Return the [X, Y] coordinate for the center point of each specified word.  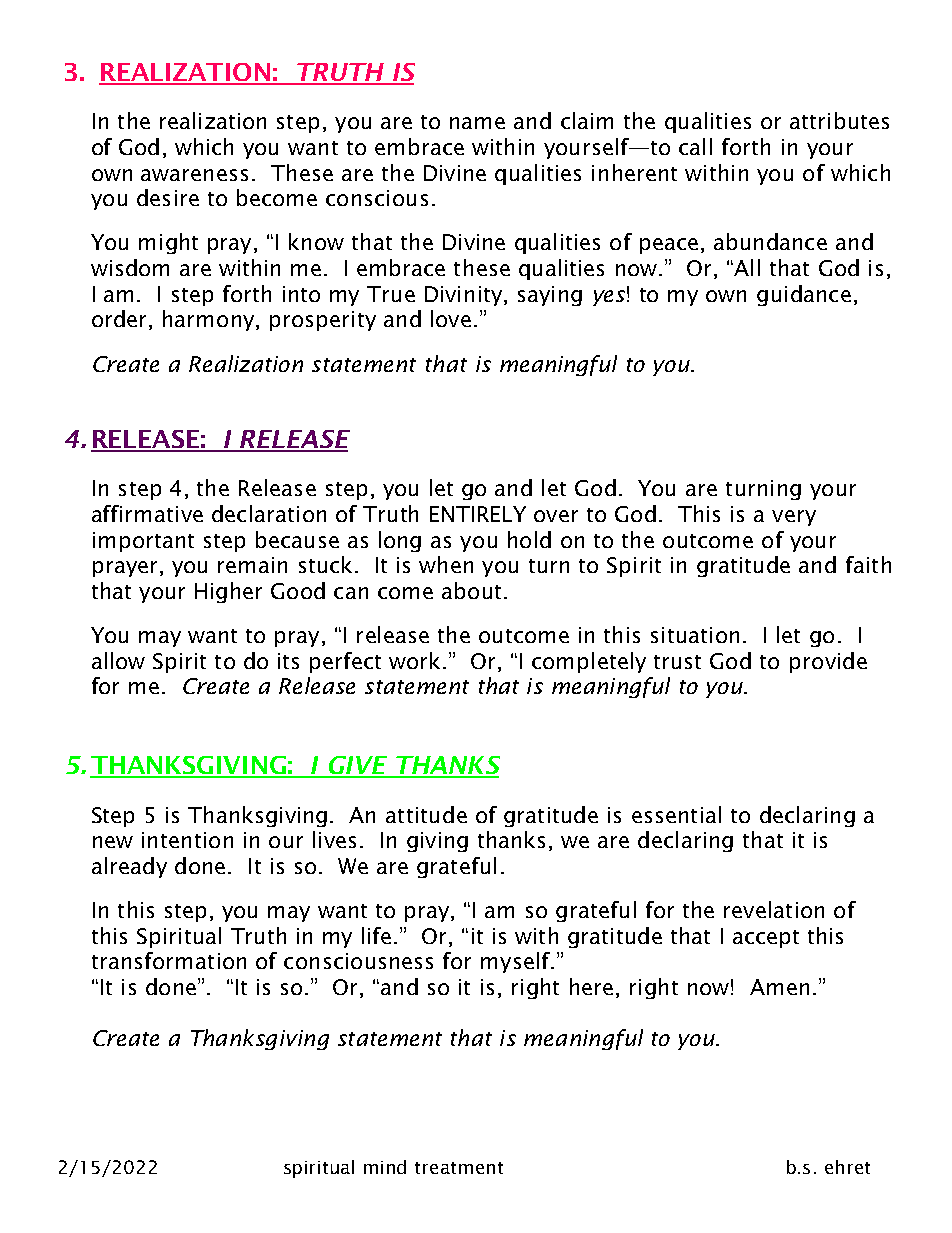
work [416, 660]
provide [828, 662]
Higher [228, 592]
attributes [839, 120]
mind [385, 1167]
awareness [194, 175]
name [477, 123]
